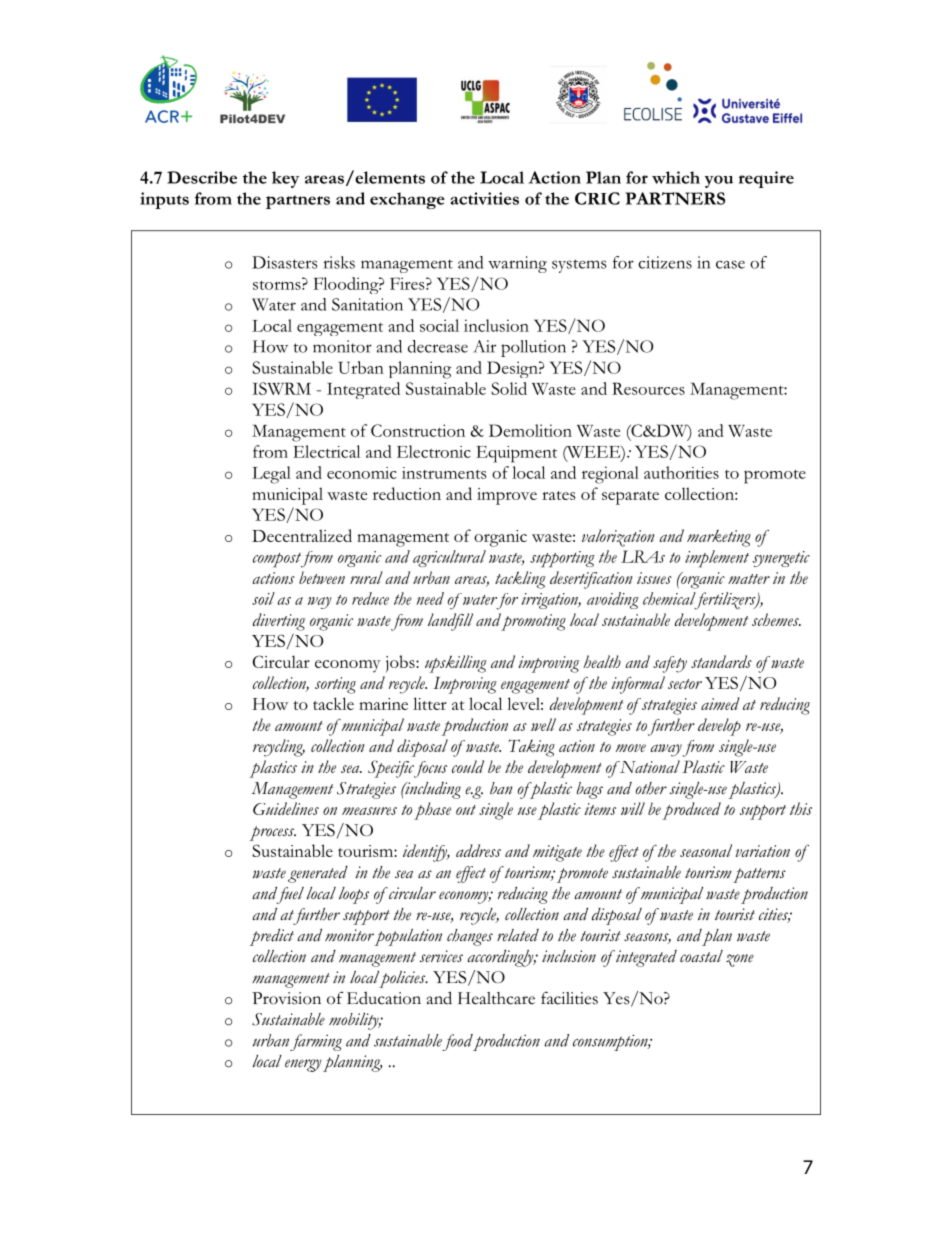 The width and height of the screenshot is (952, 1233). What do you see at coordinates (279, 622) in the screenshot?
I see `diverting` at bounding box center [279, 622].
